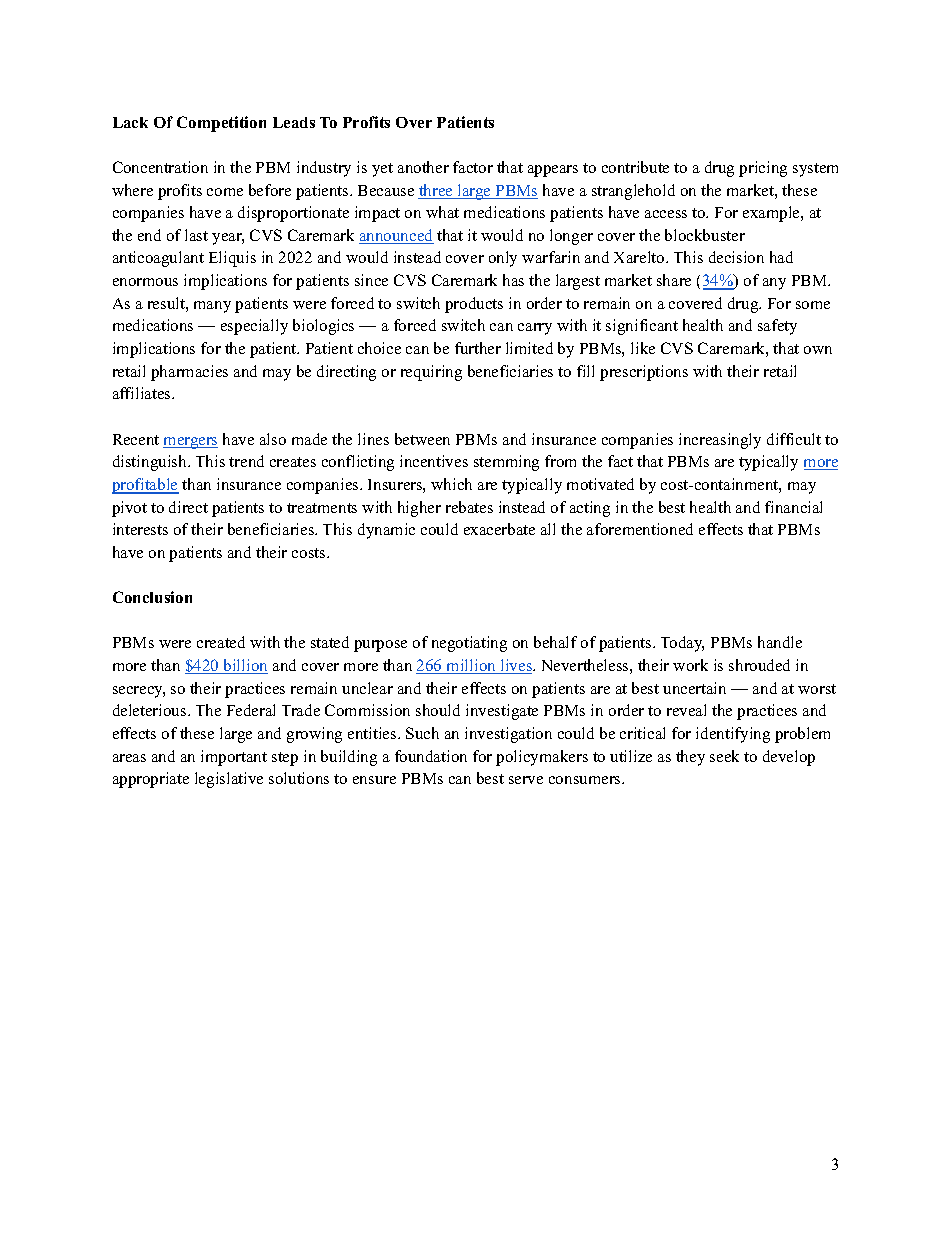 The height and width of the document is (1233, 952). Describe the element at coordinates (478, 348) in the document. I see `further` at that location.
